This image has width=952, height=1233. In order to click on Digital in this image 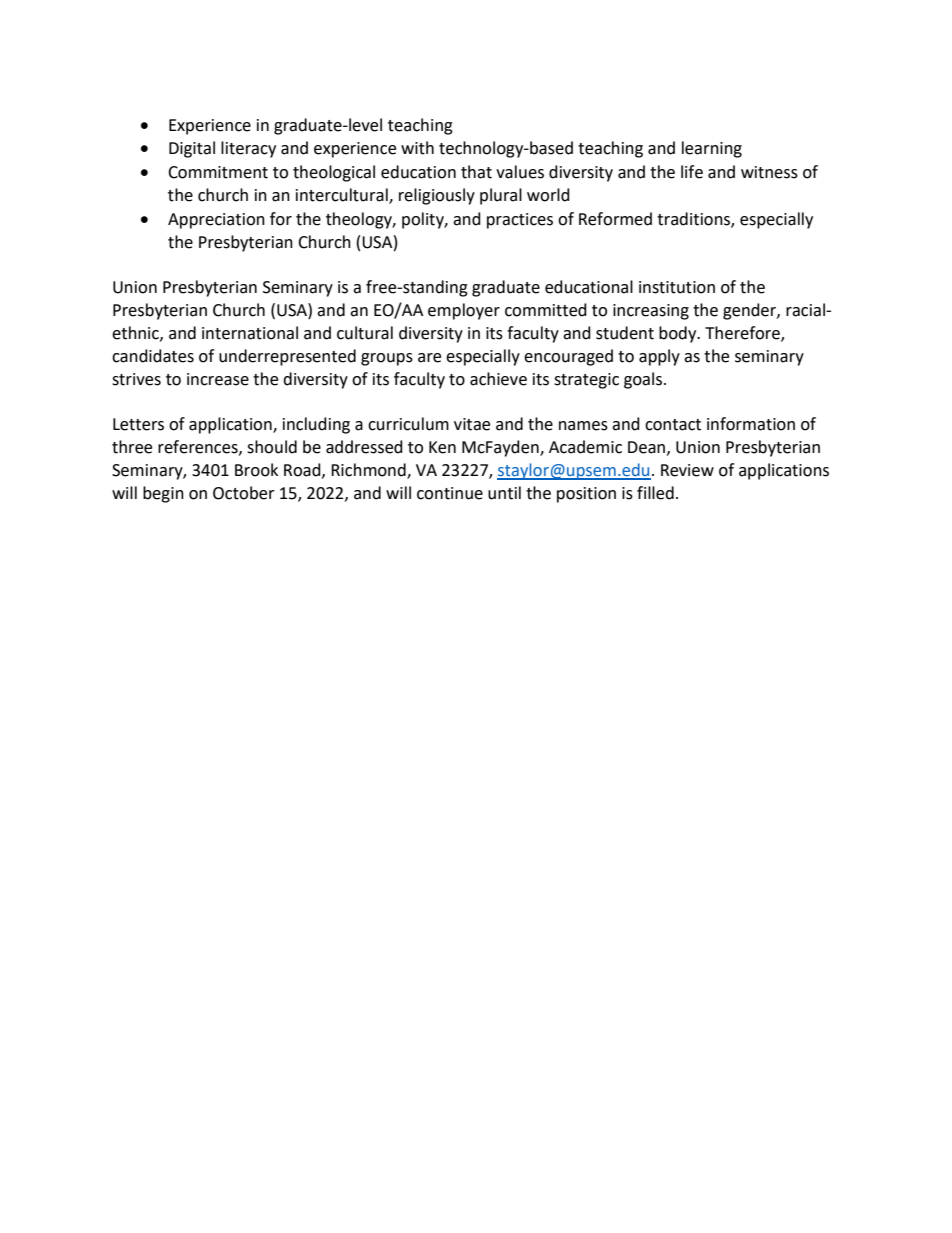, I will do `click(192, 149)`.
